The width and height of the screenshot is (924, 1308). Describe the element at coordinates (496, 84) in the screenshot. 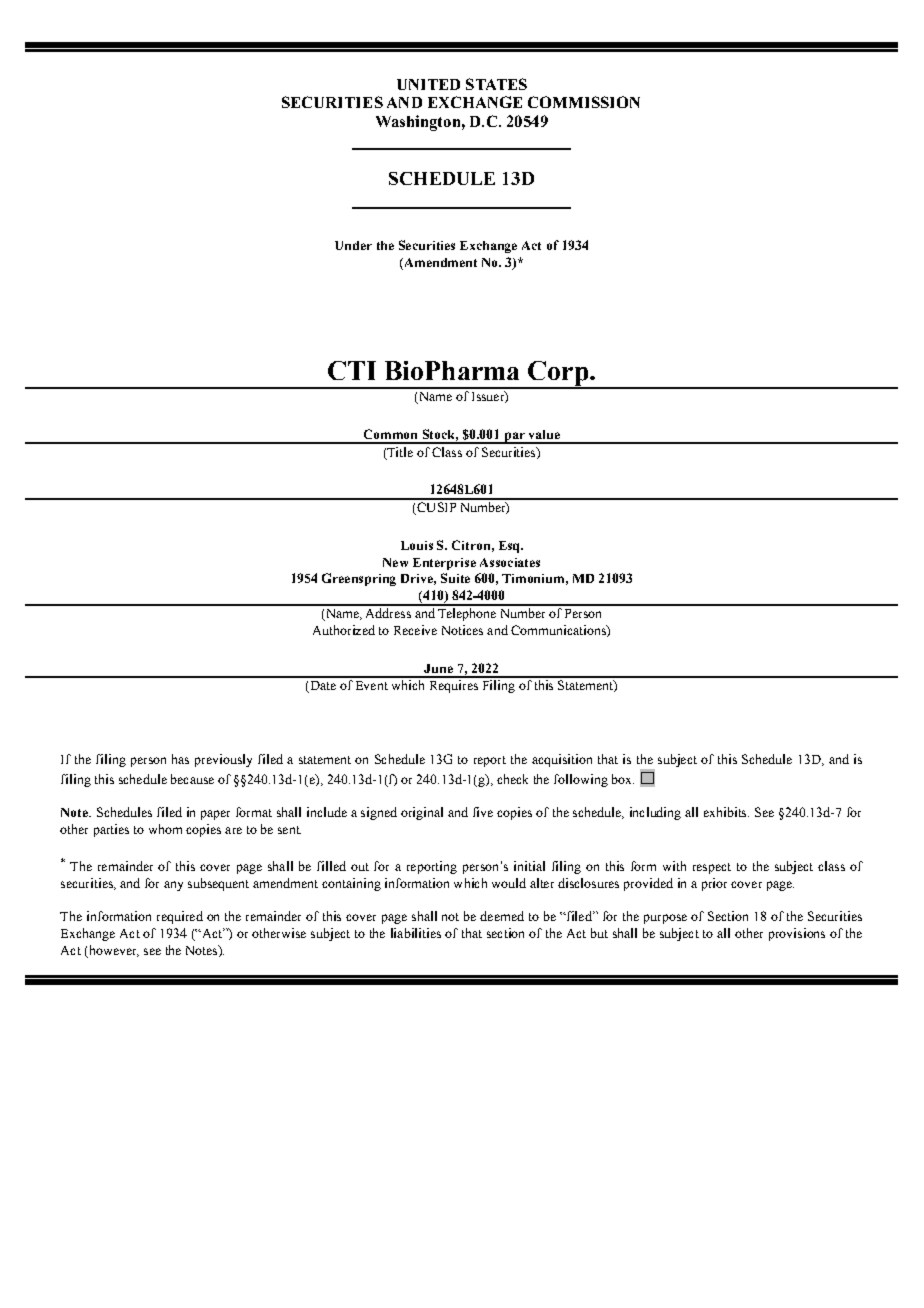

I see `STATES` at that location.
